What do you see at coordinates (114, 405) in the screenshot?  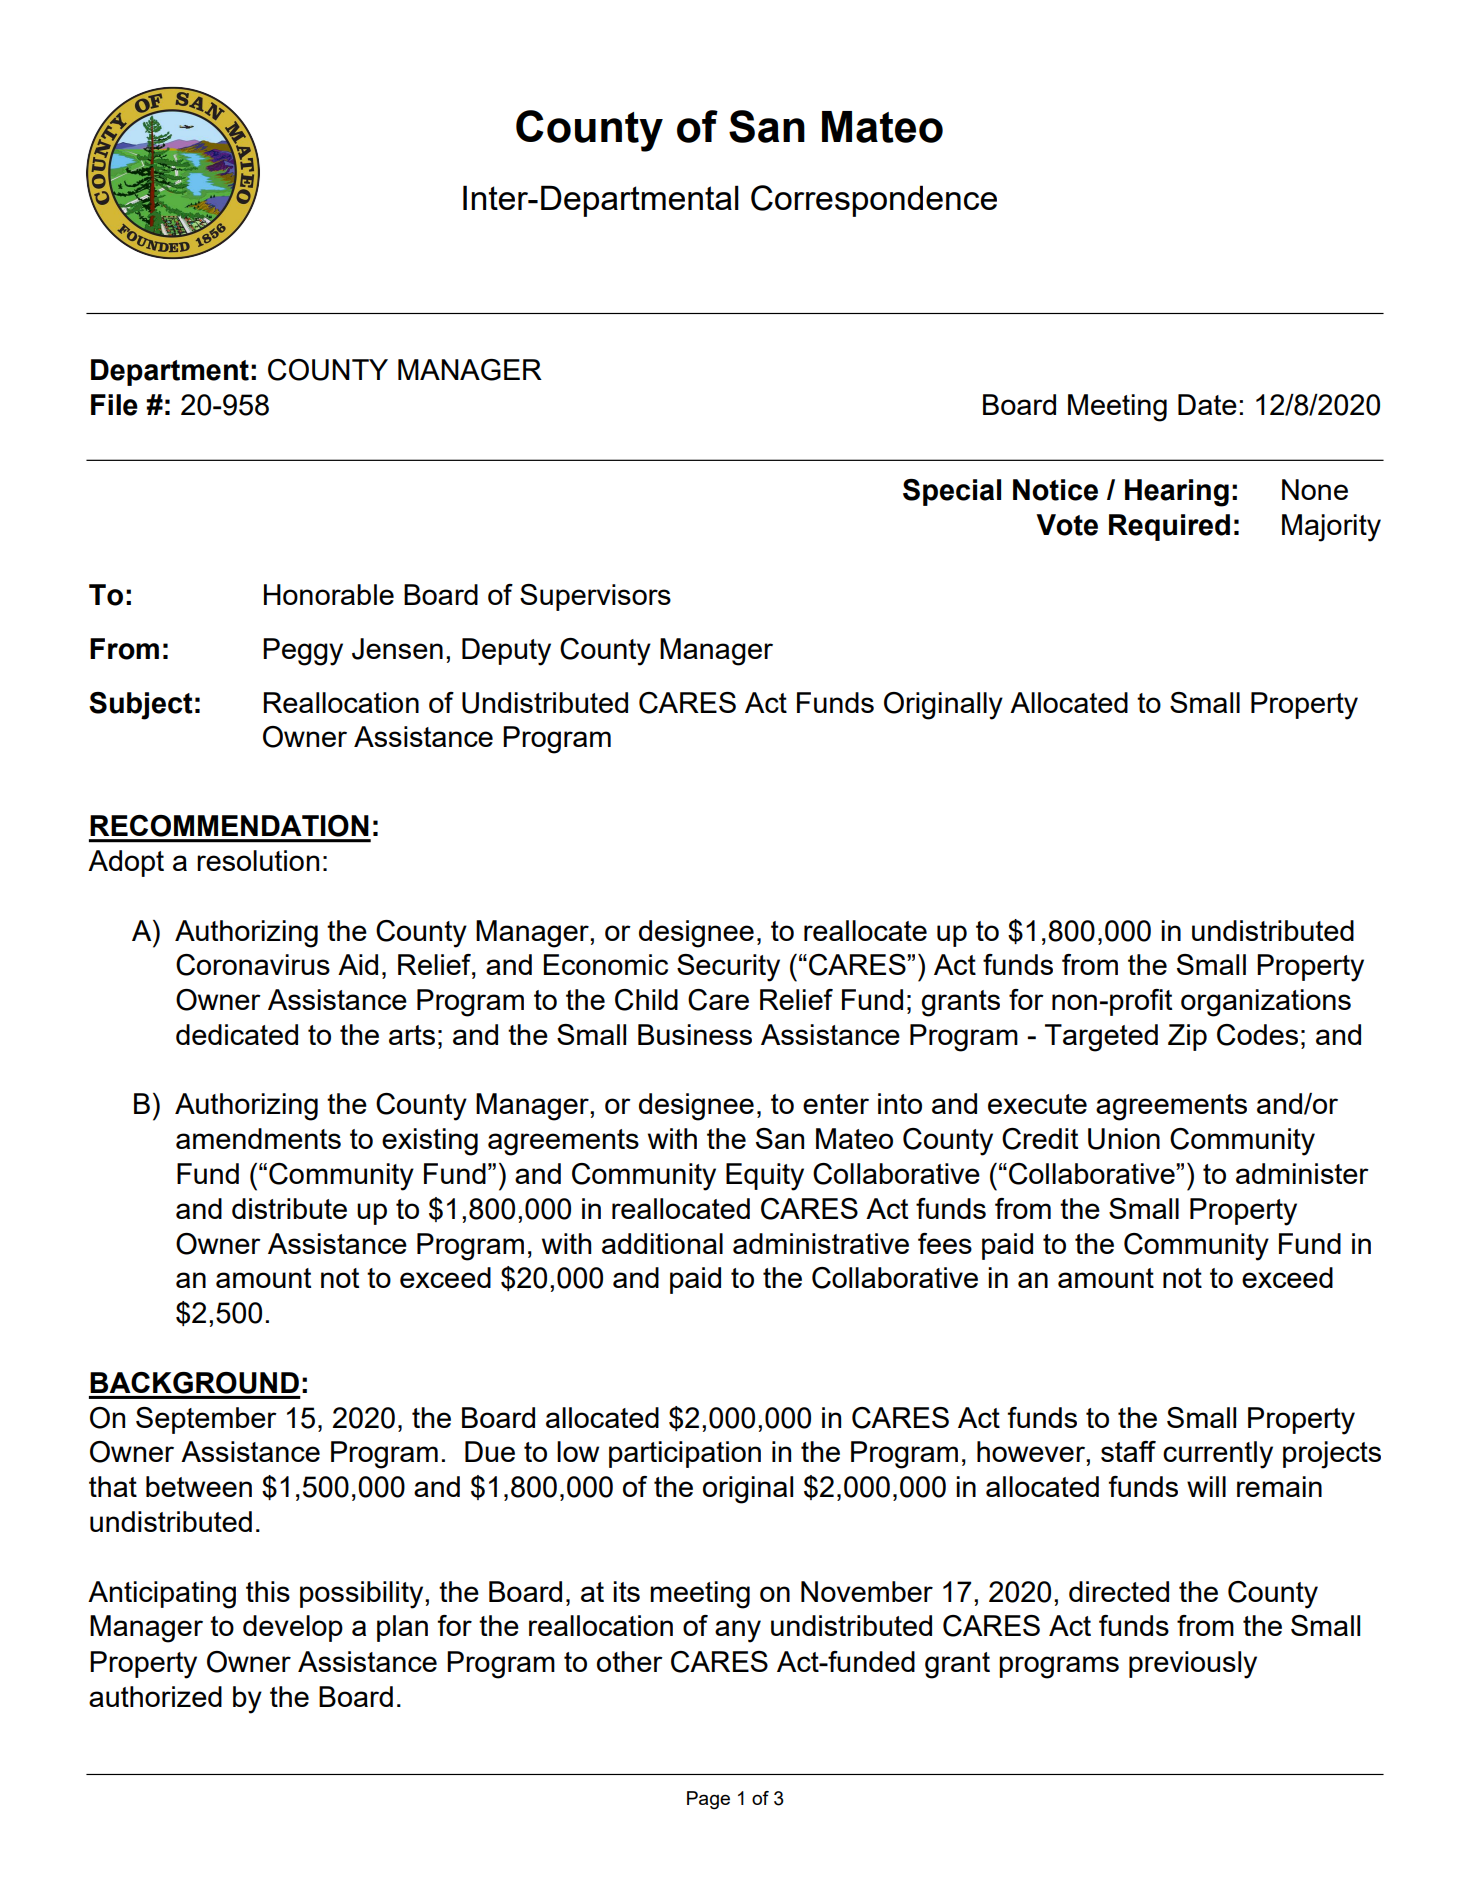 I see `File` at bounding box center [114, 405].
